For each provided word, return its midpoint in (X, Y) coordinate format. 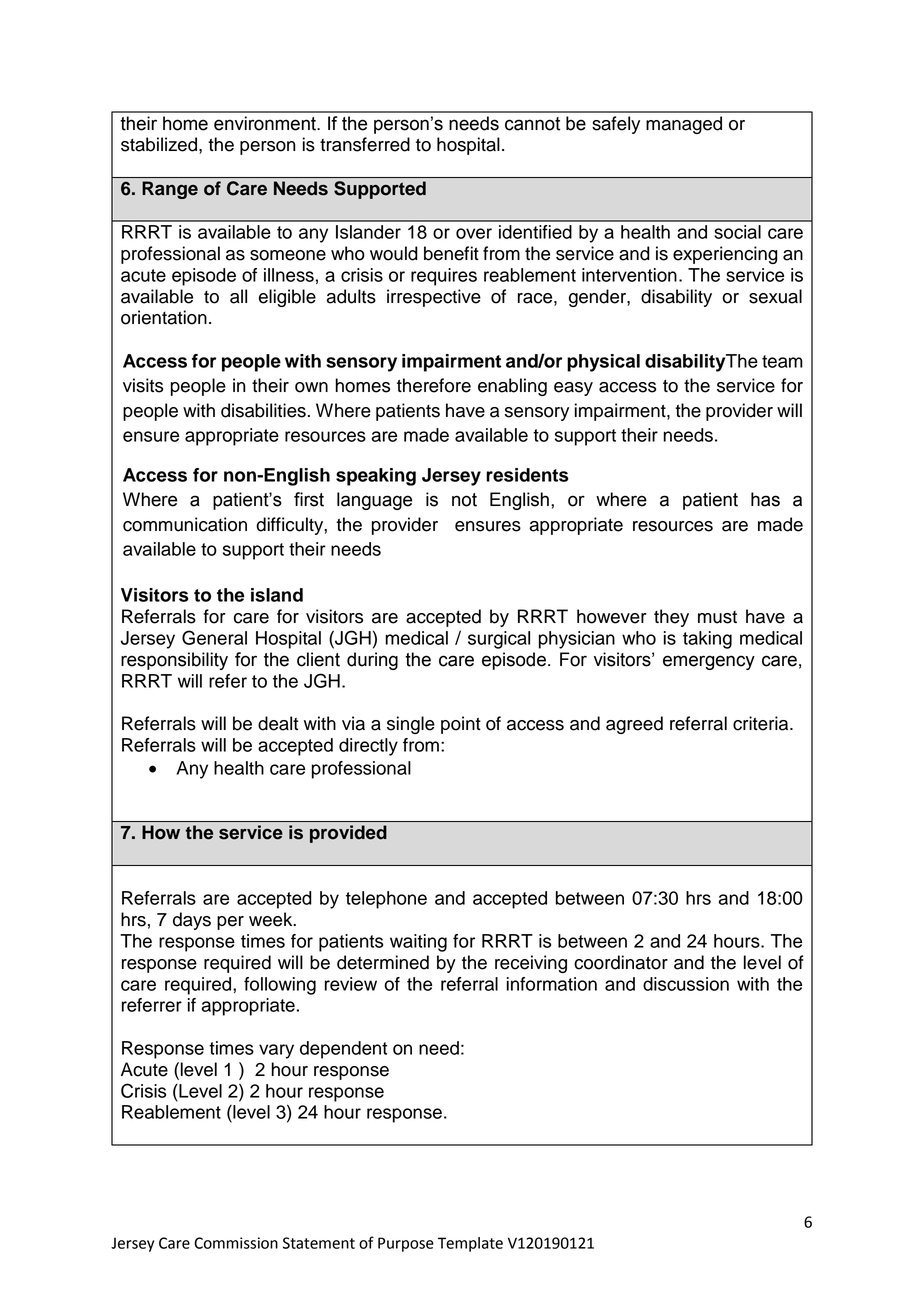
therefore (434, 385)
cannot (532, 124)
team (782, 361)
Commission (236, 1243)
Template (470, 1244)
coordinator (621, 962)
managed (684, 125)
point (461, 725)
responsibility (174, 661)
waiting (418, 943)
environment (266, 123)
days (192, 921)
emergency (709, 662)
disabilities (263, 410)
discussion (686, 984)
